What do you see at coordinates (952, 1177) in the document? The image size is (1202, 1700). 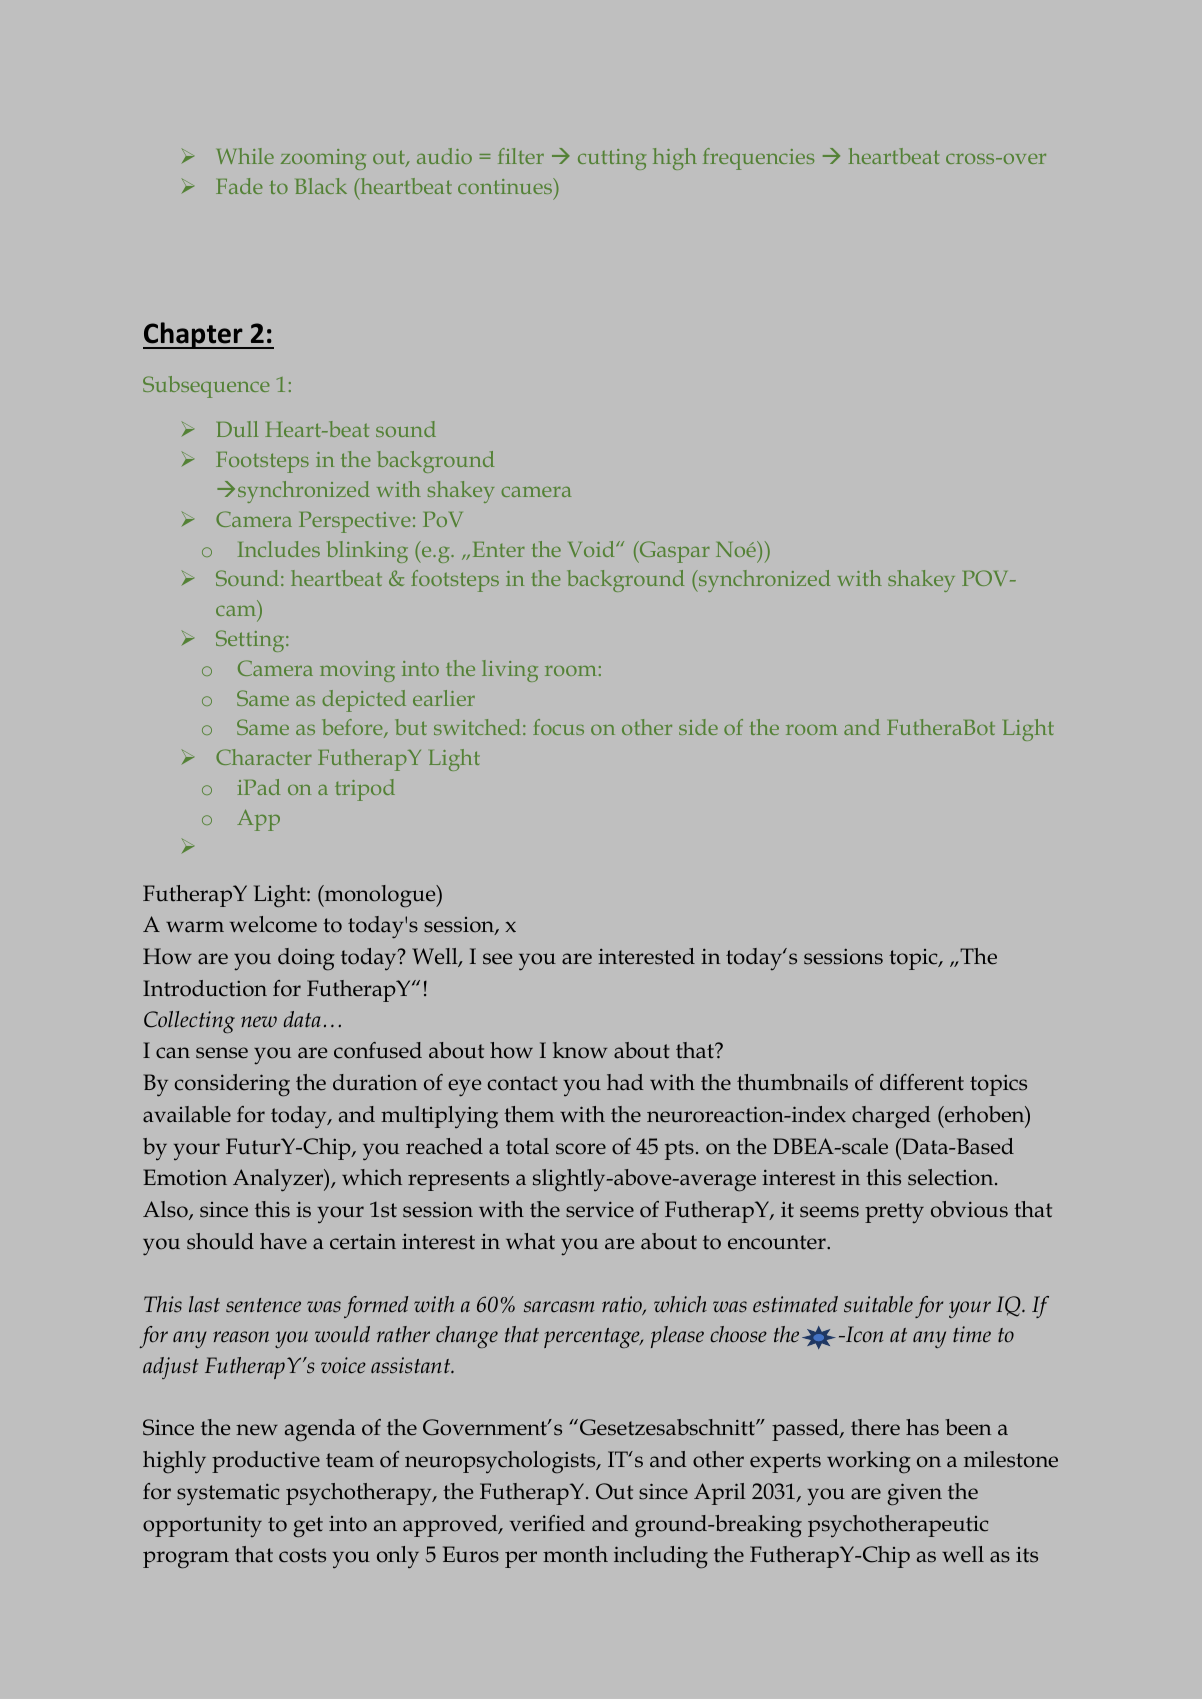 I see `selection` at bounding box center [952, 1177].
